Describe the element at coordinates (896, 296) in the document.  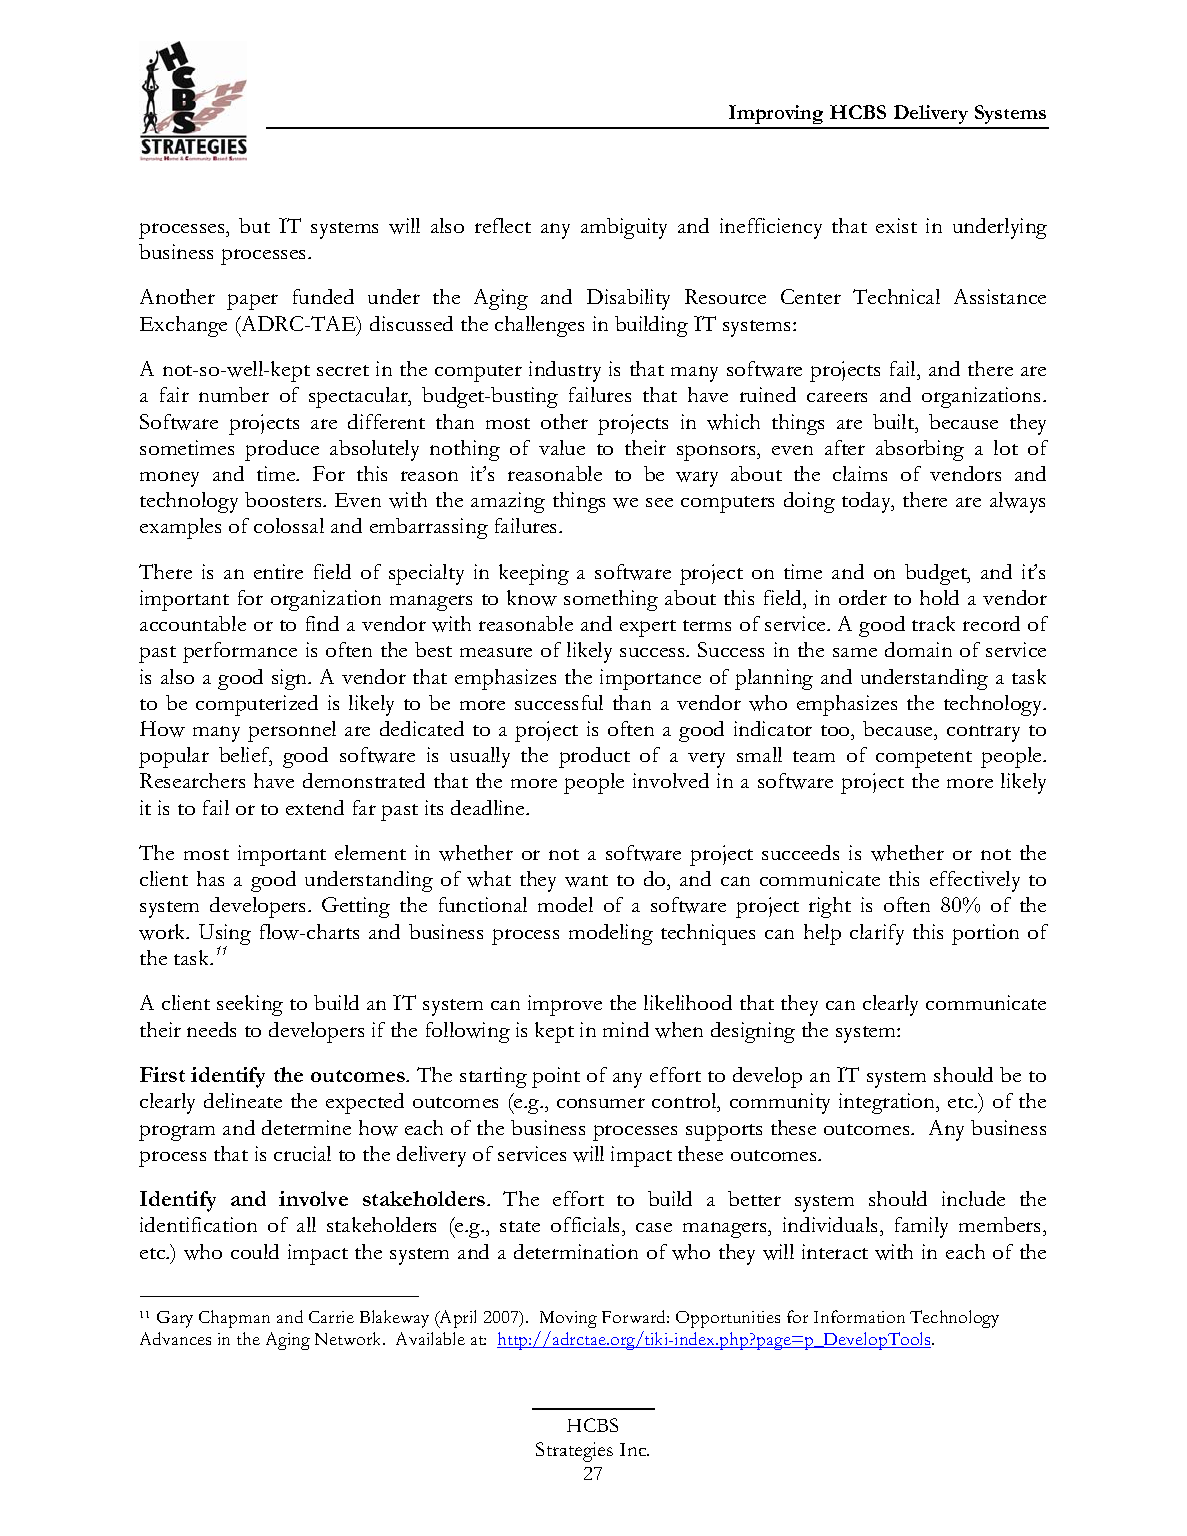
I see `Technical` at that location.
